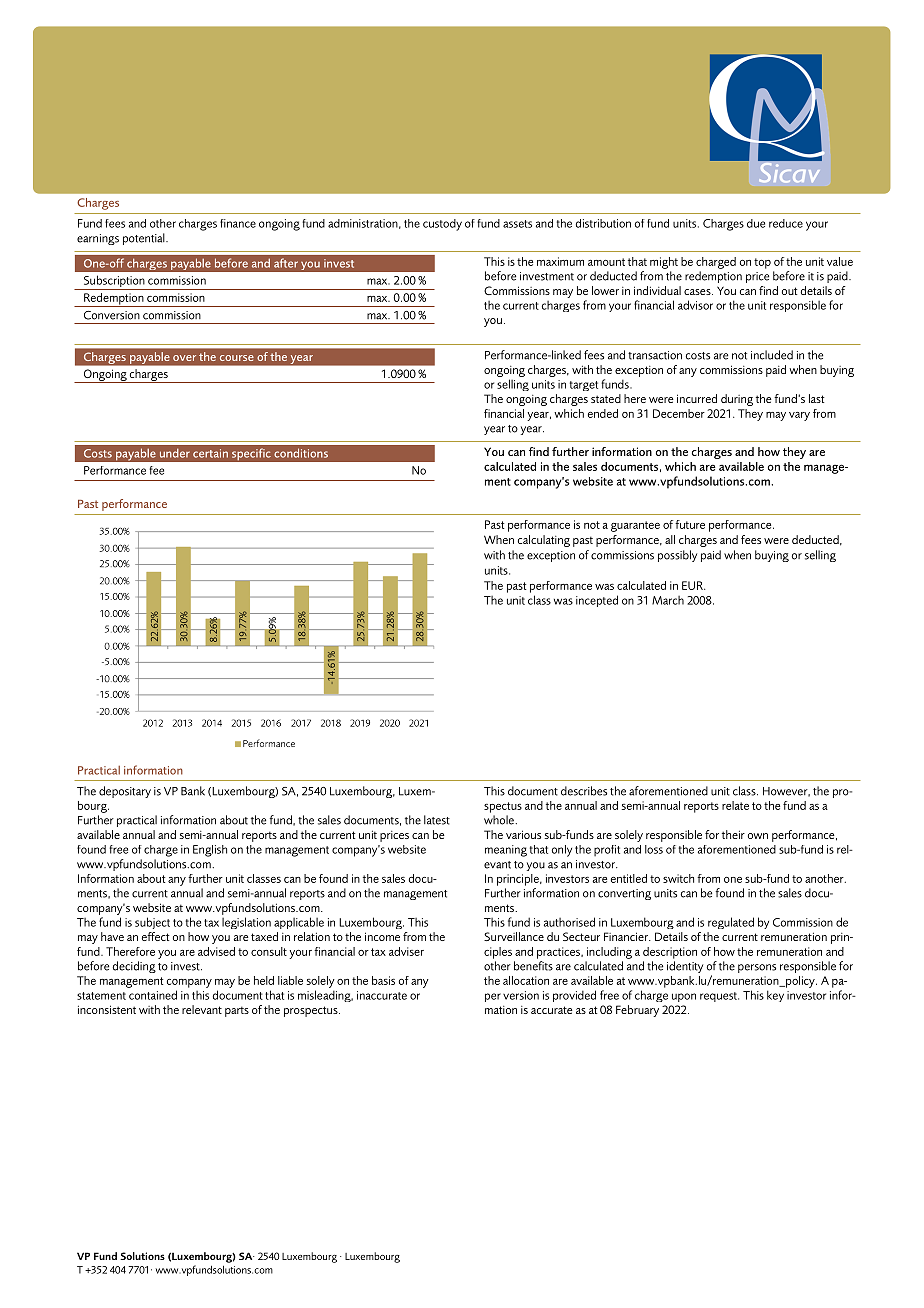  I want to click on top, so click(762, 263).
